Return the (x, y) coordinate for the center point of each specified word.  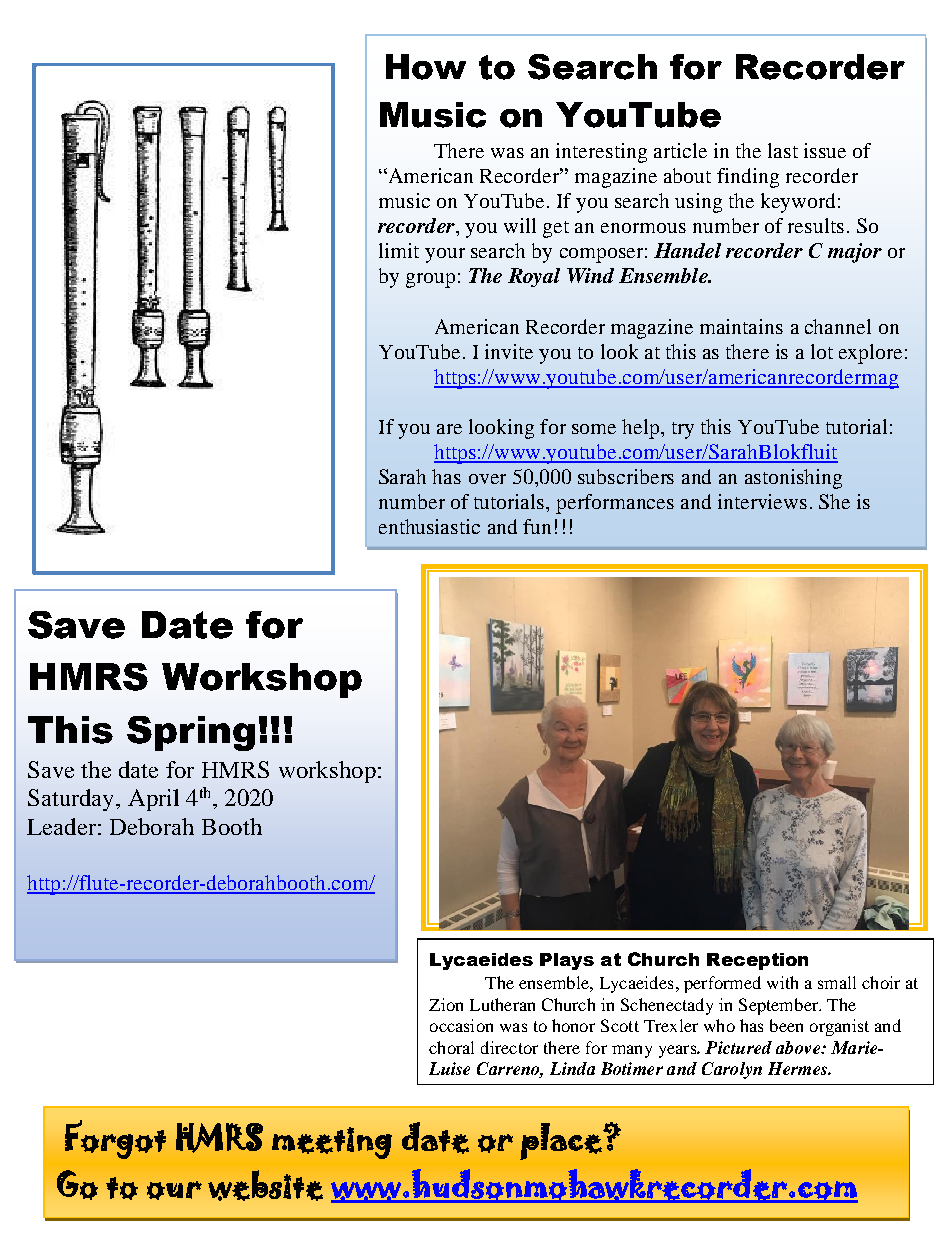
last (783, 150)
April (153, 800)
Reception (757, 961)
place (562, 1141)
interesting (601, 153)
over (487, 479)
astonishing (793, 479)
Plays (567, 961)
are (449, 429)
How (426, 67)
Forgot (115, 1139)
